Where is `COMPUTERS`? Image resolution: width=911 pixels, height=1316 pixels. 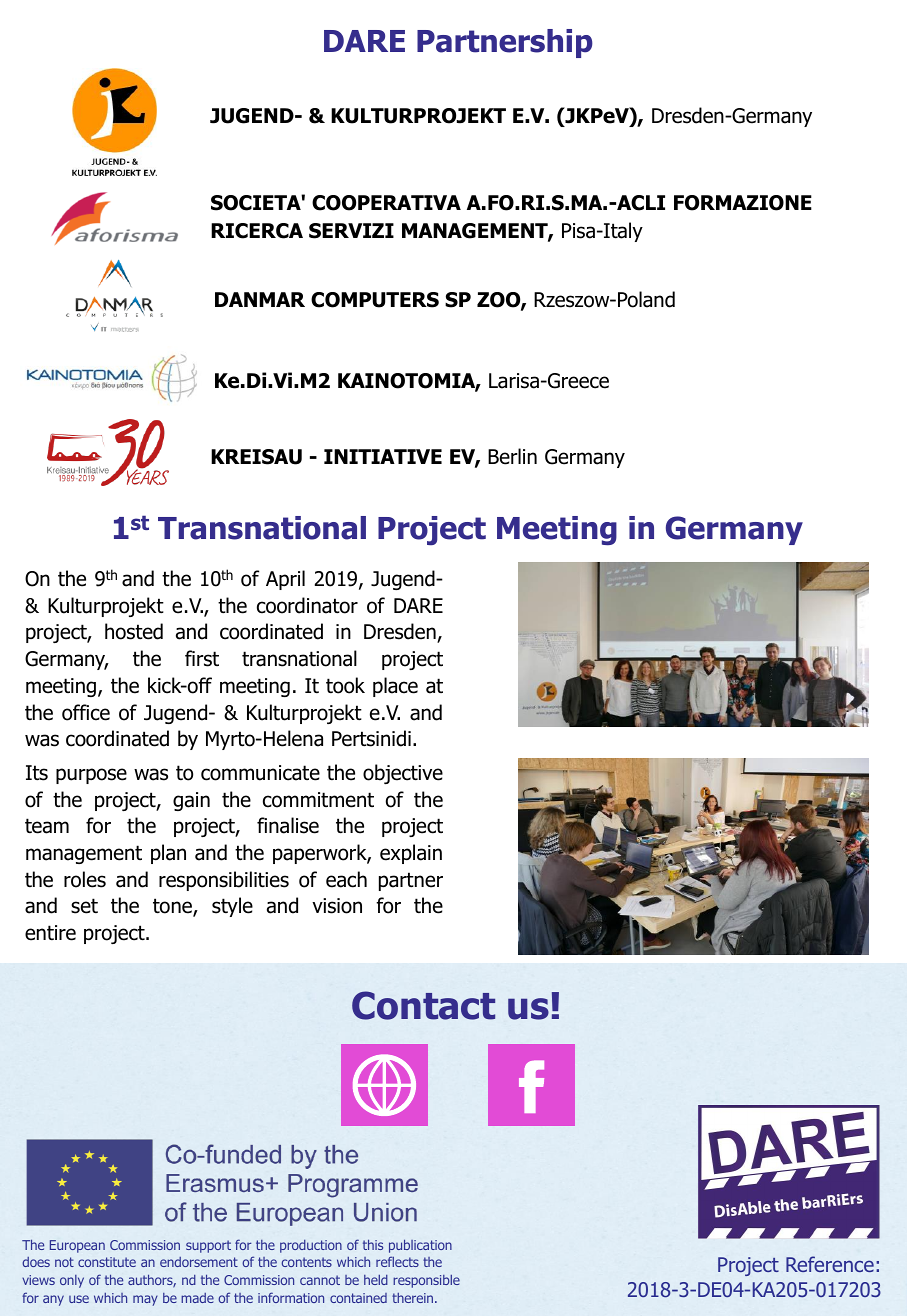 COMPUTERS is located at coordinates (375, 300).
